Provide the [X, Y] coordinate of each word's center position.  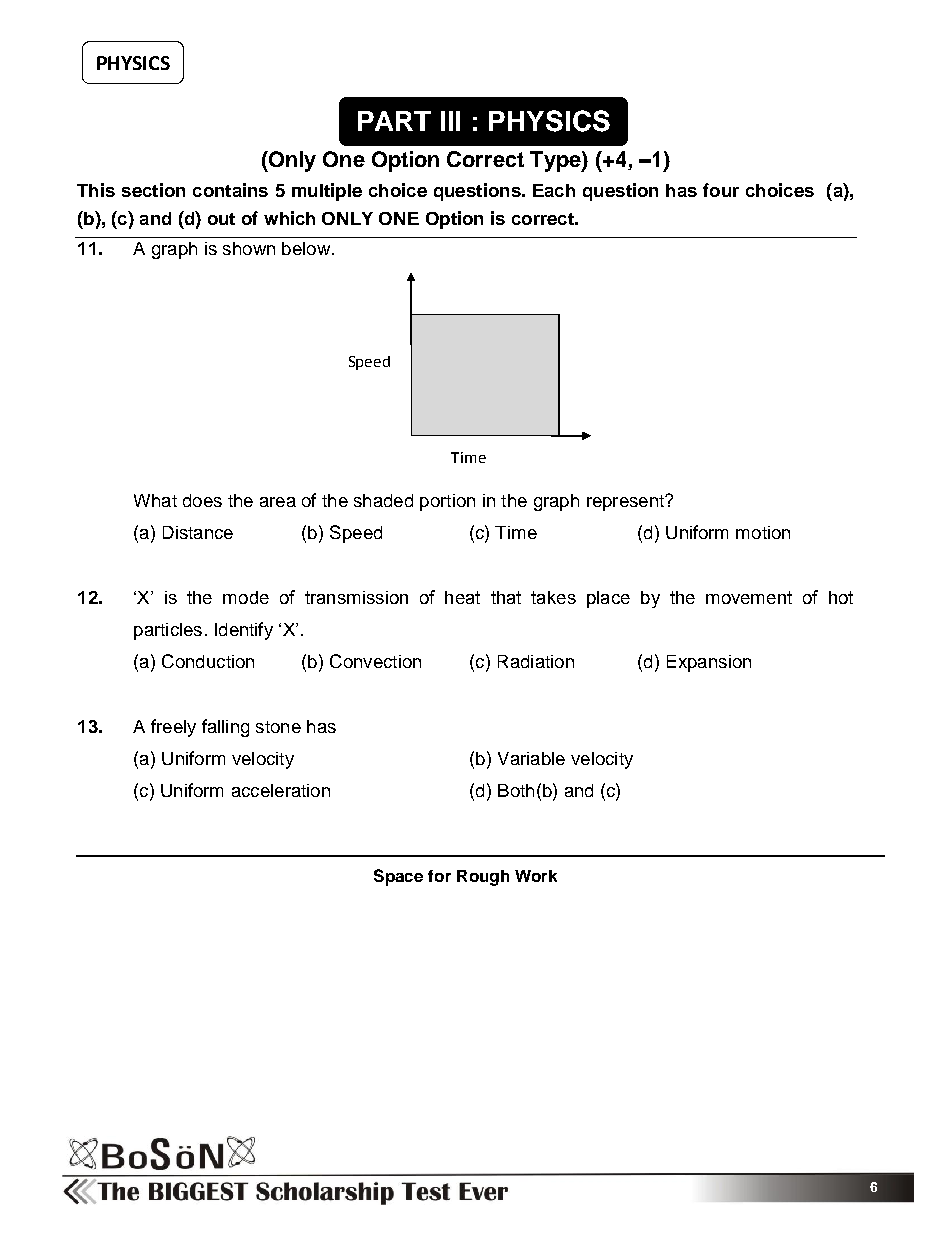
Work [536, 876]
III [450, 121]
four [721, 190]
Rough [483, 878]
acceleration [281, 790]
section [153, 190]
